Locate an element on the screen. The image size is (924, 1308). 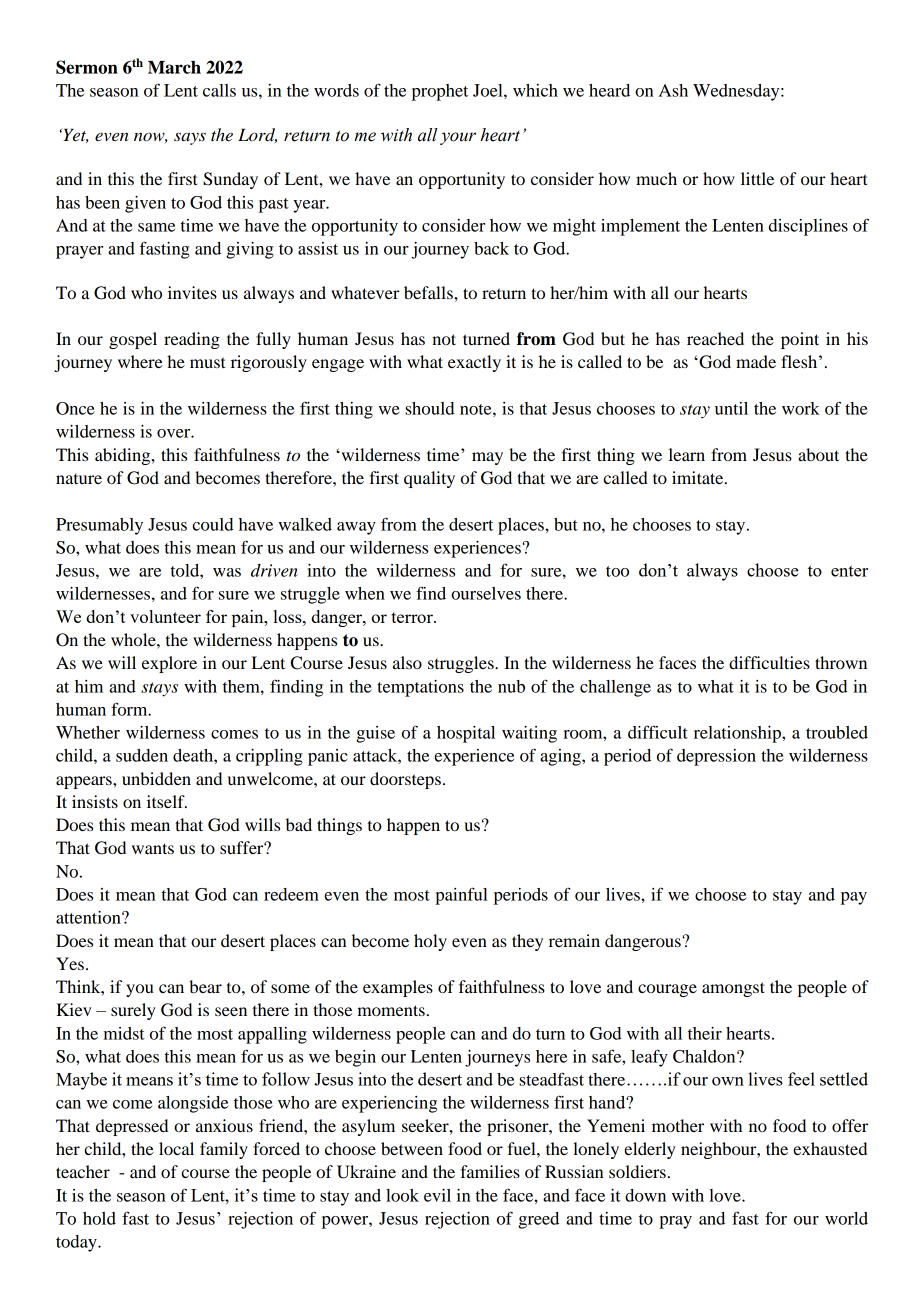
March is located at coordinates (174, 67).
